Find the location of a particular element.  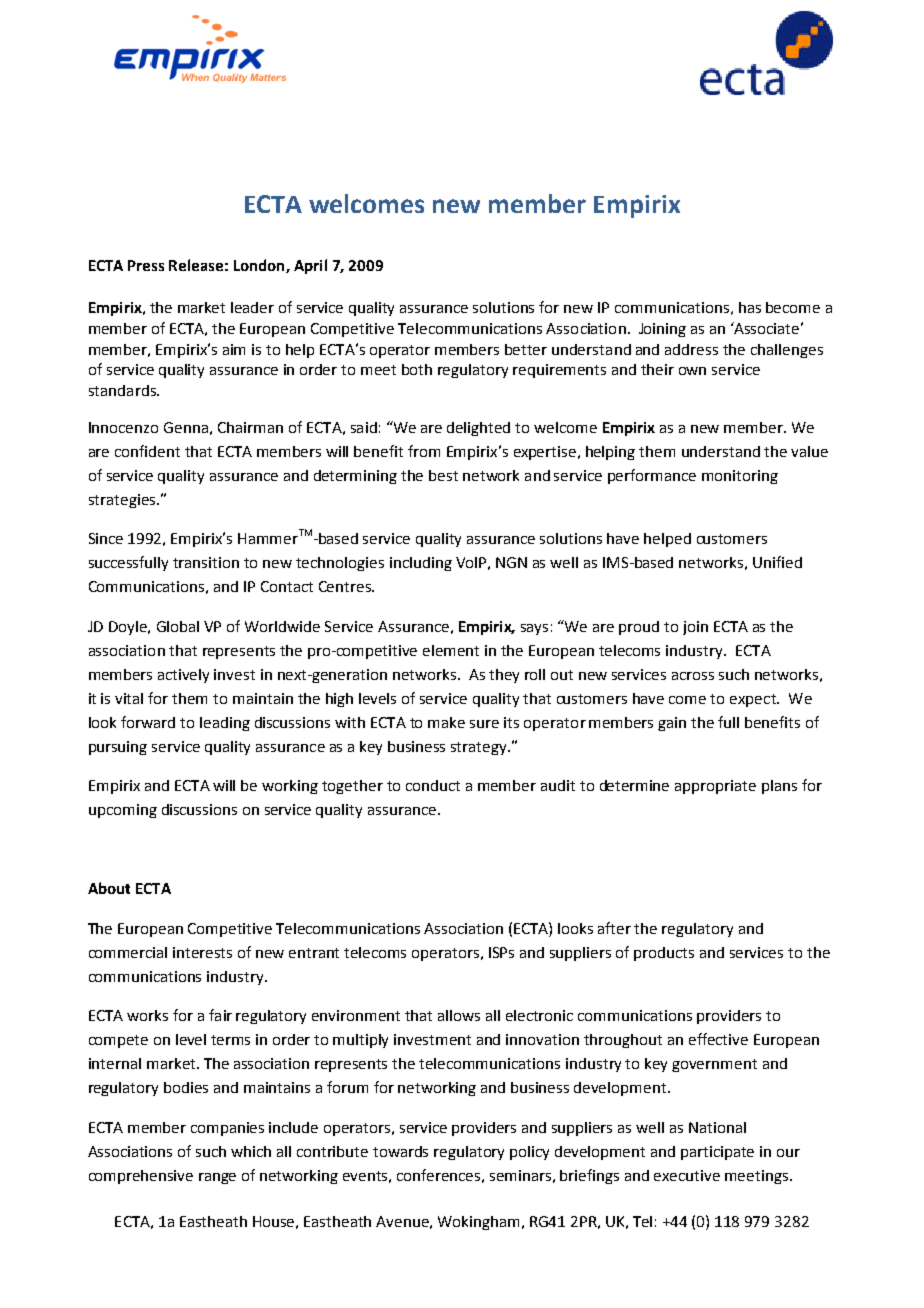

monitoring is located at coordinates (740, 477).
